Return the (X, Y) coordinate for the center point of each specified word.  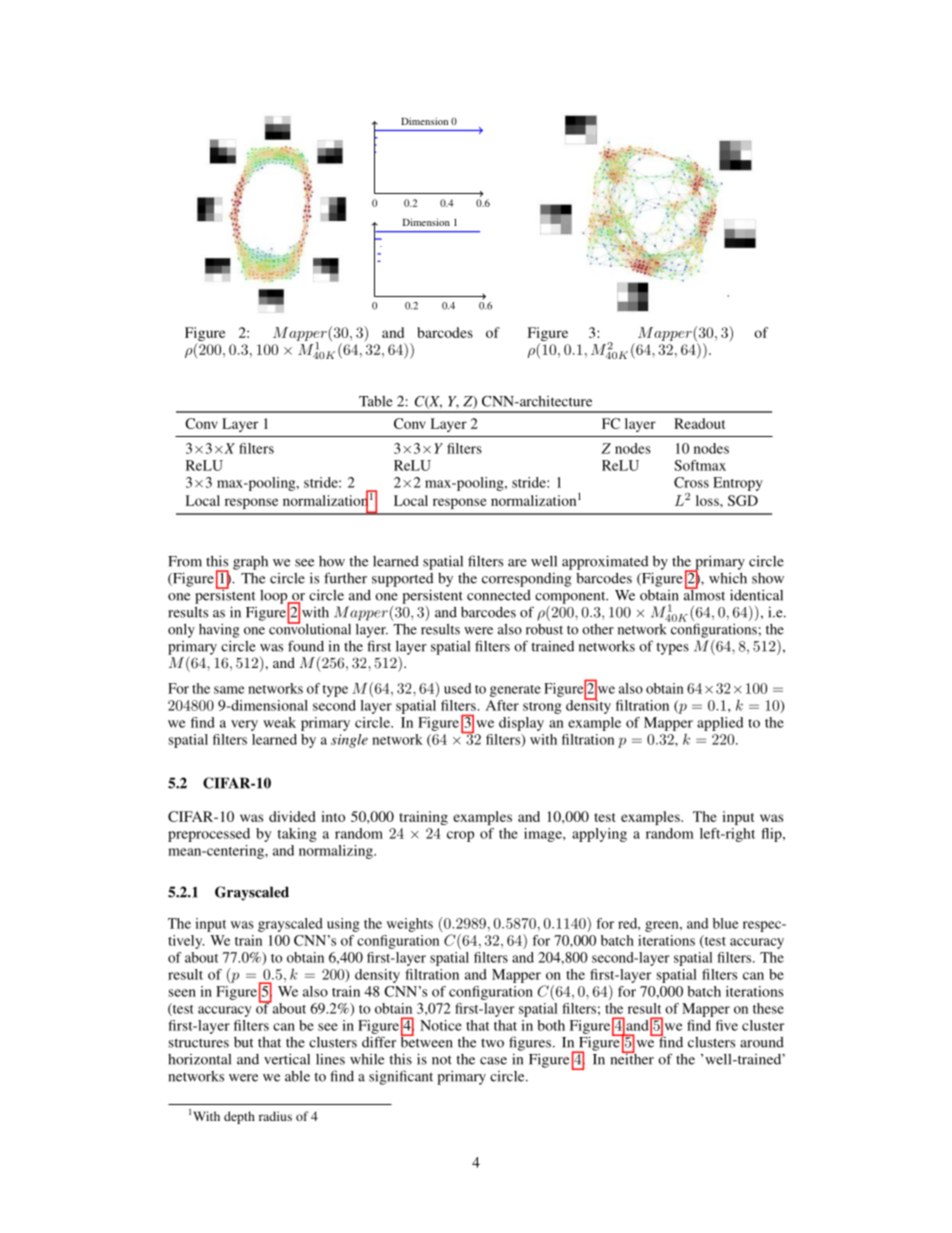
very (244, 725)
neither (632, 1058)
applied (720, 724)
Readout (699, 423)
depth (239, 1117)
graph (250, 563)
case (493, 1061)
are (517, 563)
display (521, 724)
